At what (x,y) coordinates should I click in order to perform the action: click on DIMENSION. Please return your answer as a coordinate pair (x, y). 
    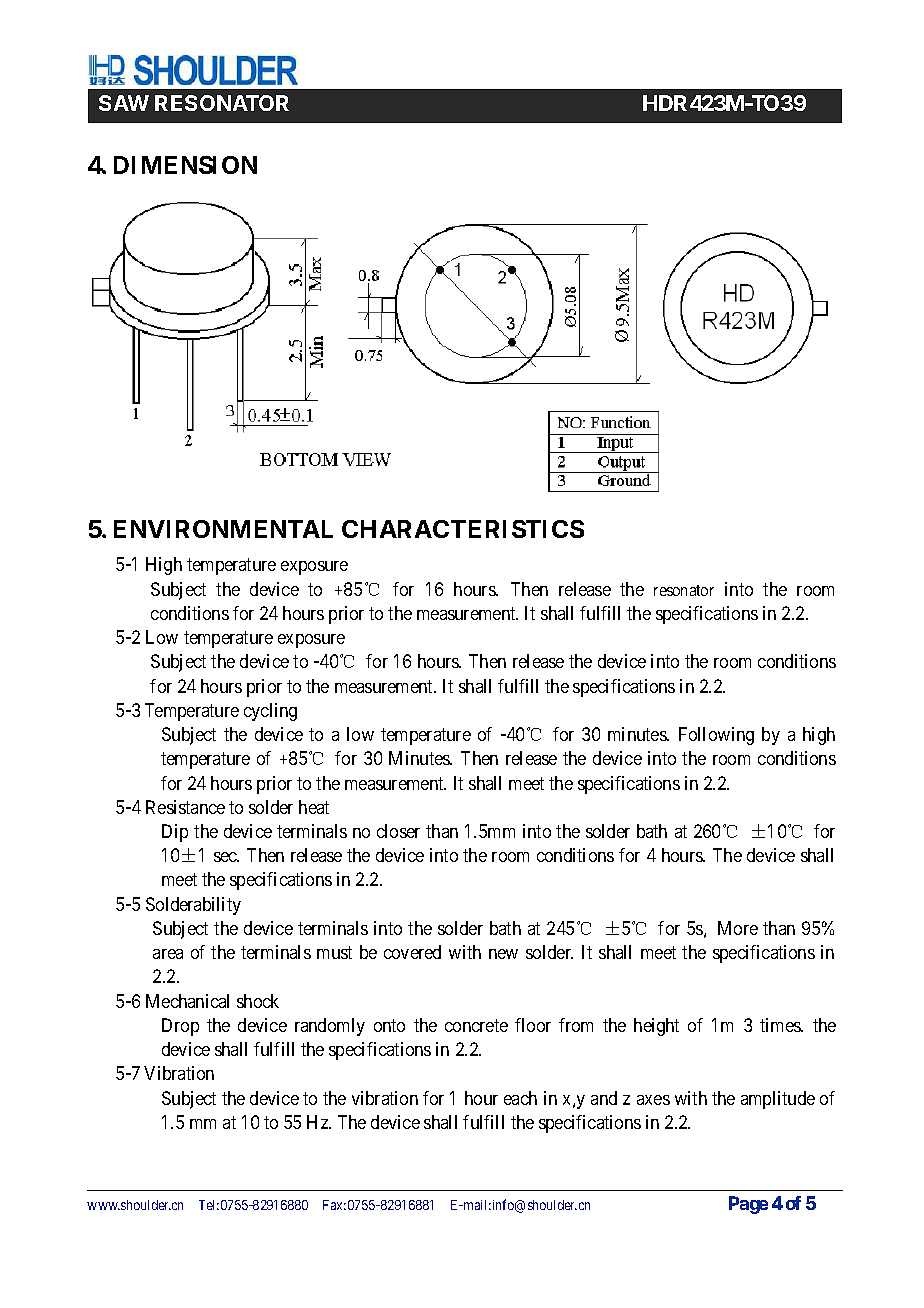
    Looking at the image, I should click on (185, 165).
